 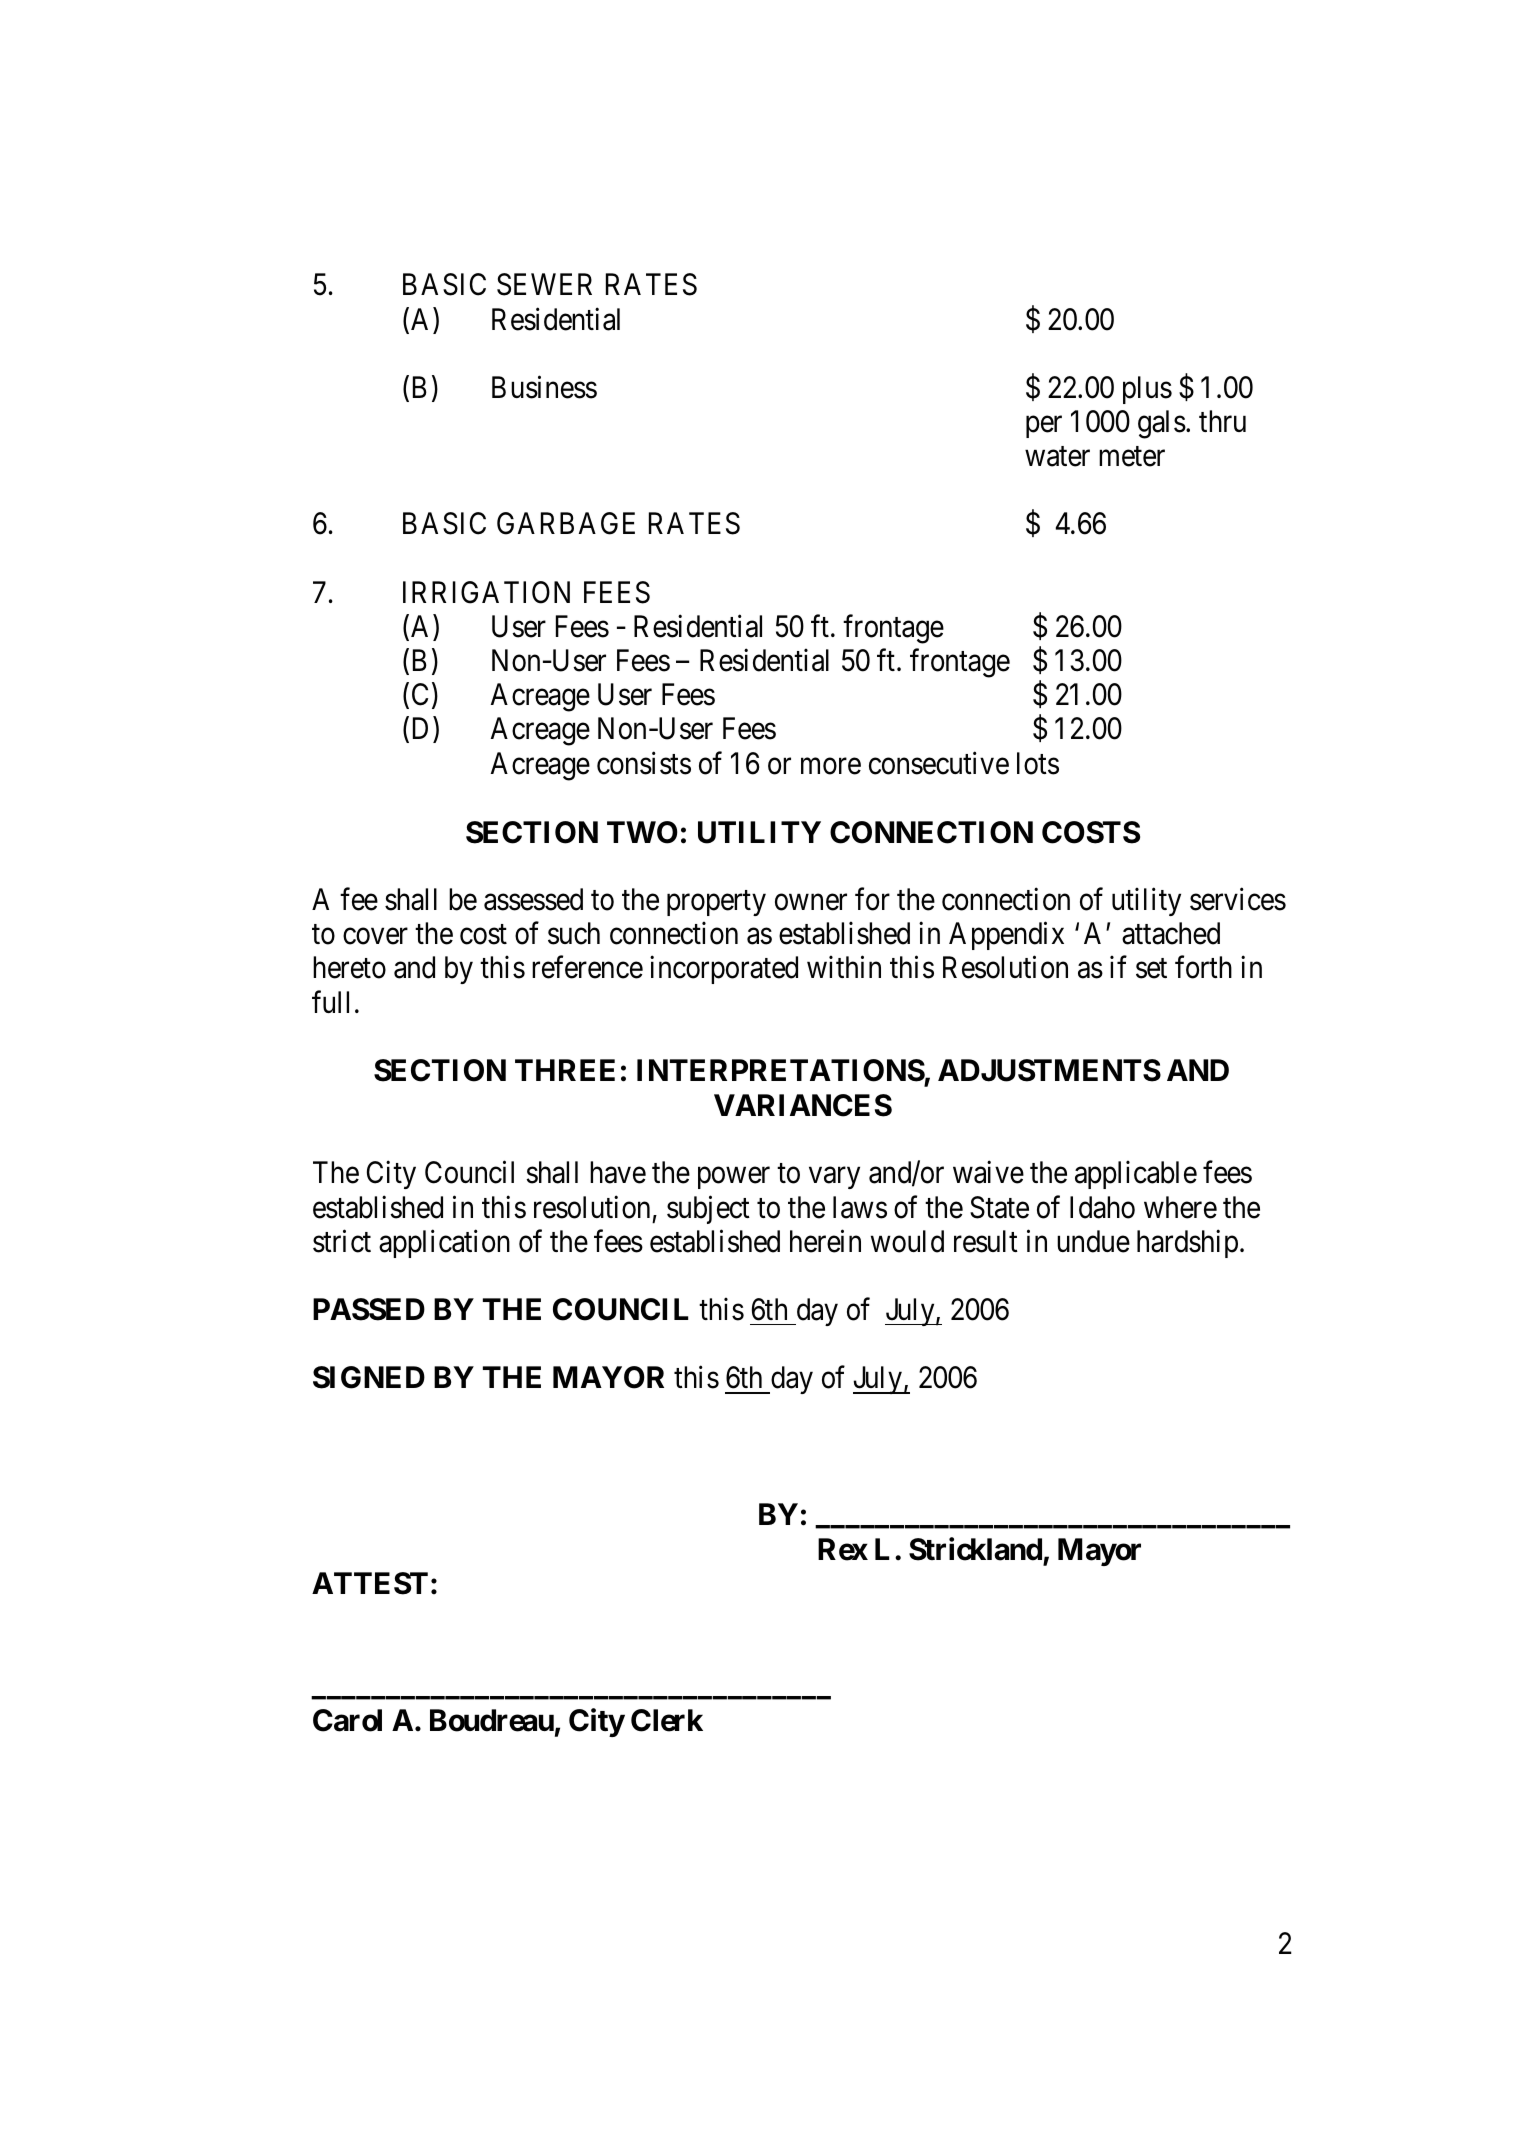 What do you see at coordinates (486, 592) in the screenshot?
I see `IRRIGATION` at bounding box center [486, 592].
